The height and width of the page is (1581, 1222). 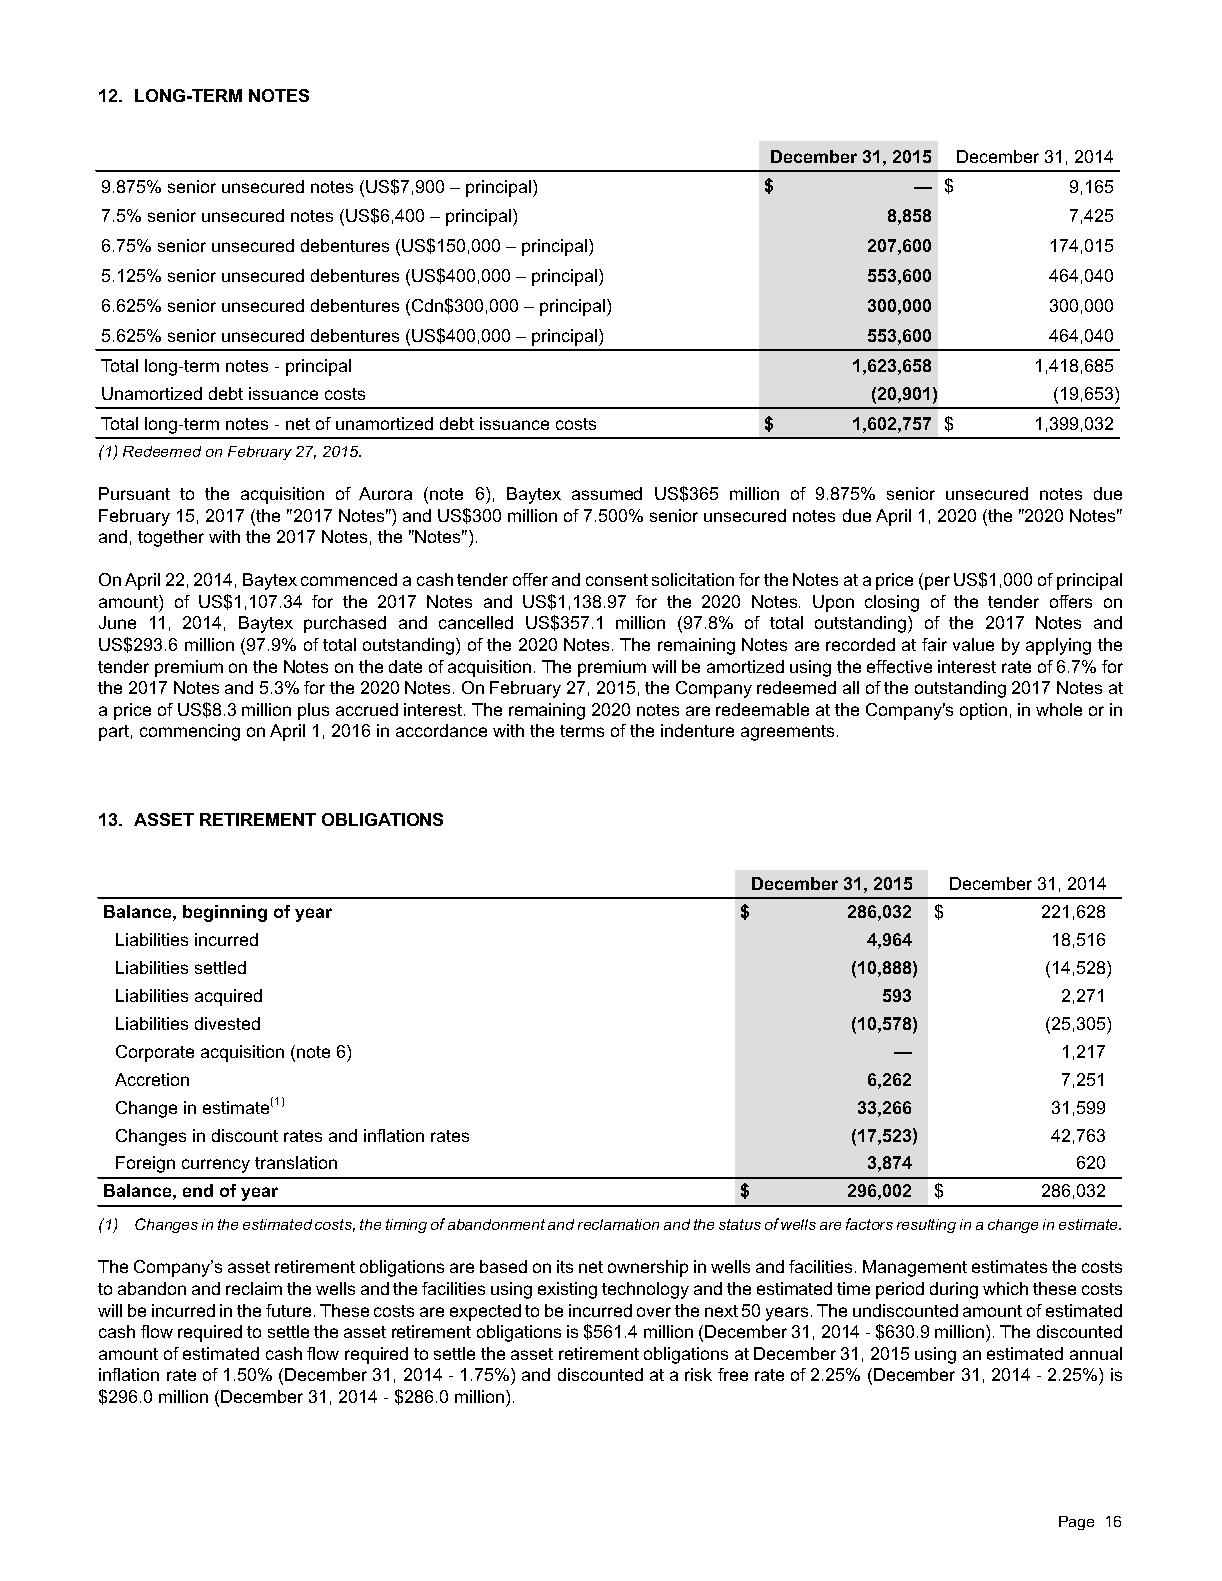 What do you see at coordinates (288, 1310) in the page?
I see `future` at bounding box center [288, 1310].
